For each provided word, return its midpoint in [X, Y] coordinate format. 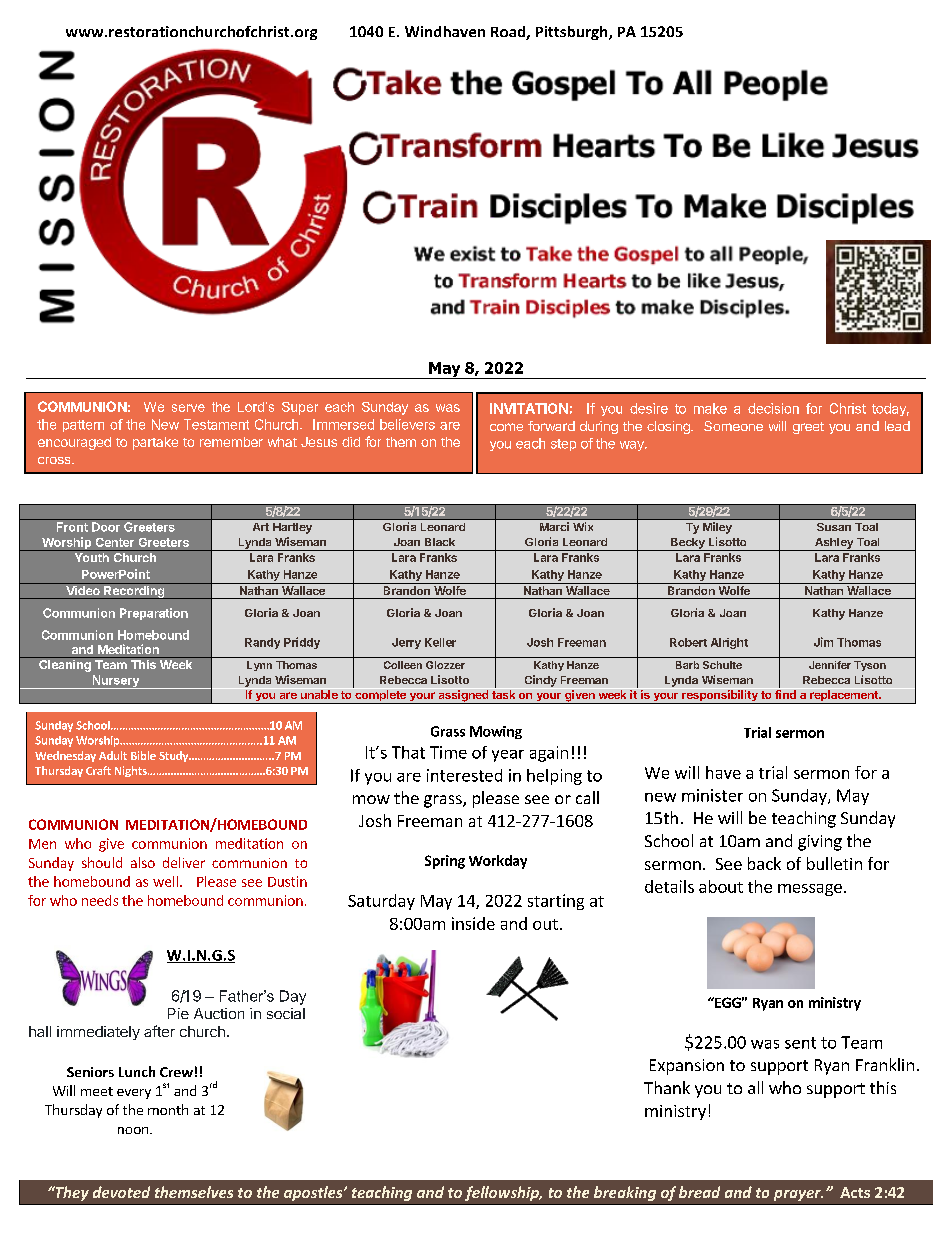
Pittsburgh [573, 33]
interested [464, 775]
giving [820, 843]
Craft [98, 770]
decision [773, 408]
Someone [733, 426]
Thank [667, 1087]
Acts [855, 1192]
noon [134, 1130]
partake [155, 443]
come [506, 427]
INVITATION [529, 408]
